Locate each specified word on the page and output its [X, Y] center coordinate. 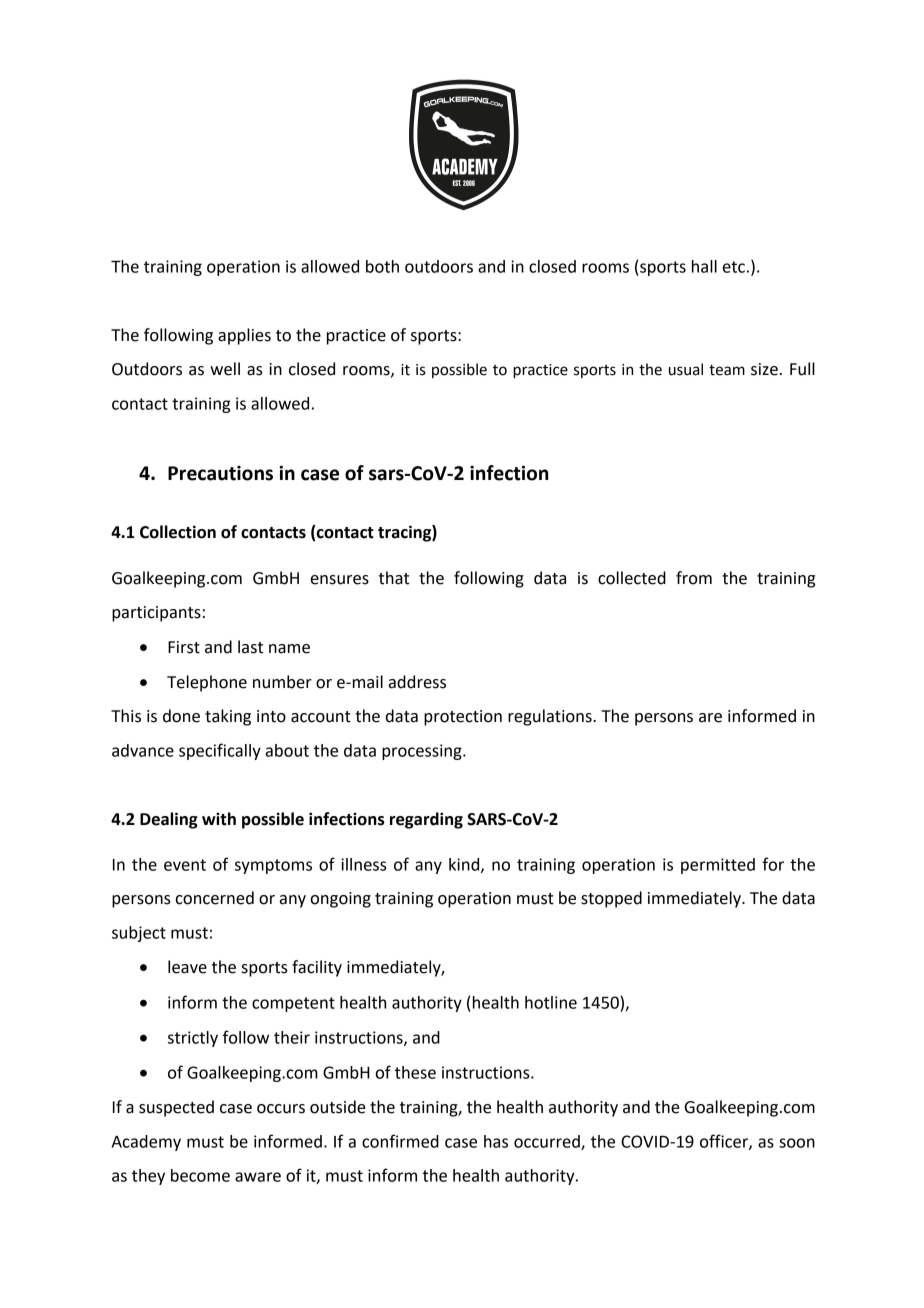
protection [463, 718]
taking [228, 717]
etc [734, 267]
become [200, 1175]
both [382, 266]
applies [244, 336]
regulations [551, 717]
